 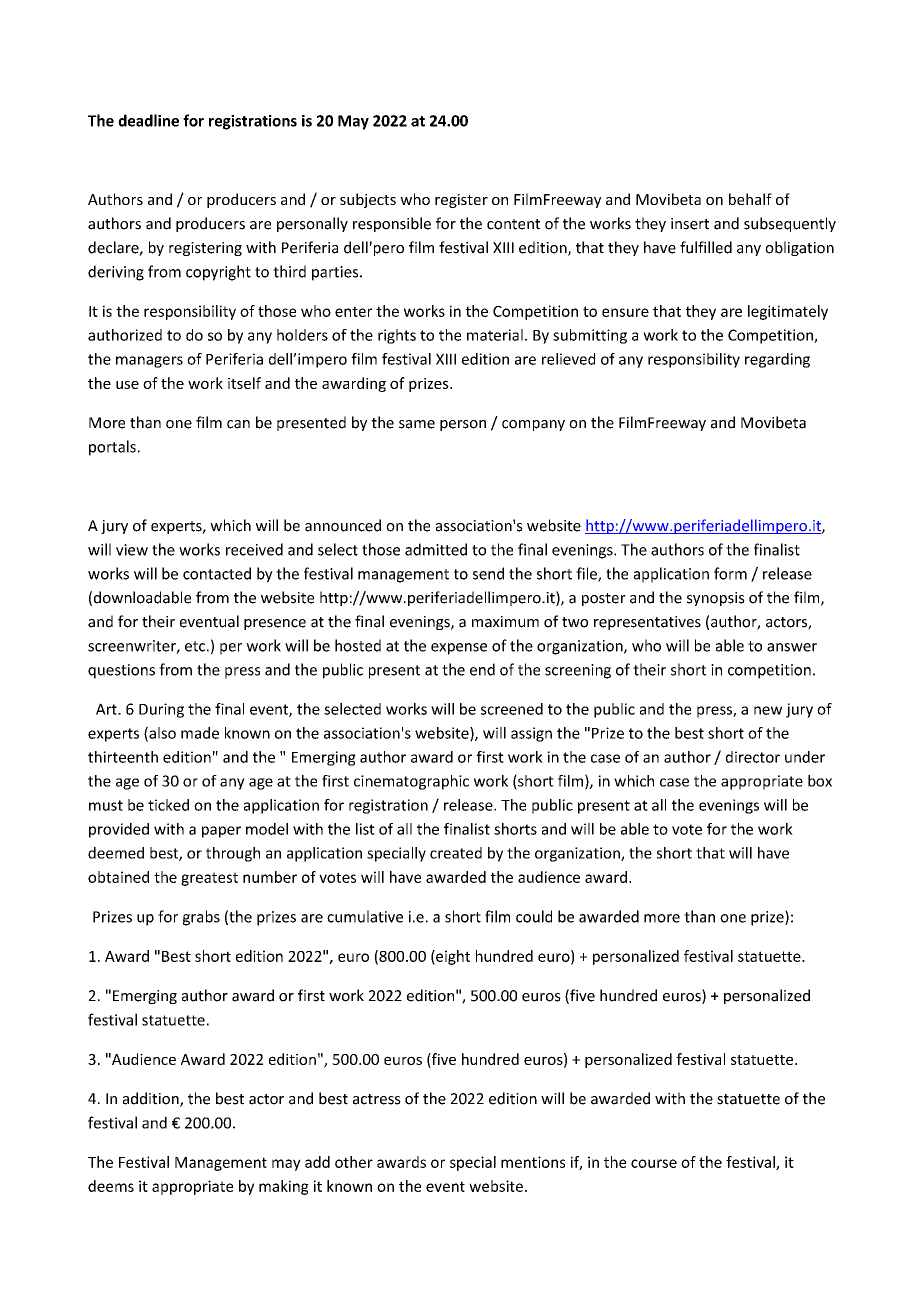 I want to click on same, so click(x=417, y=424).
